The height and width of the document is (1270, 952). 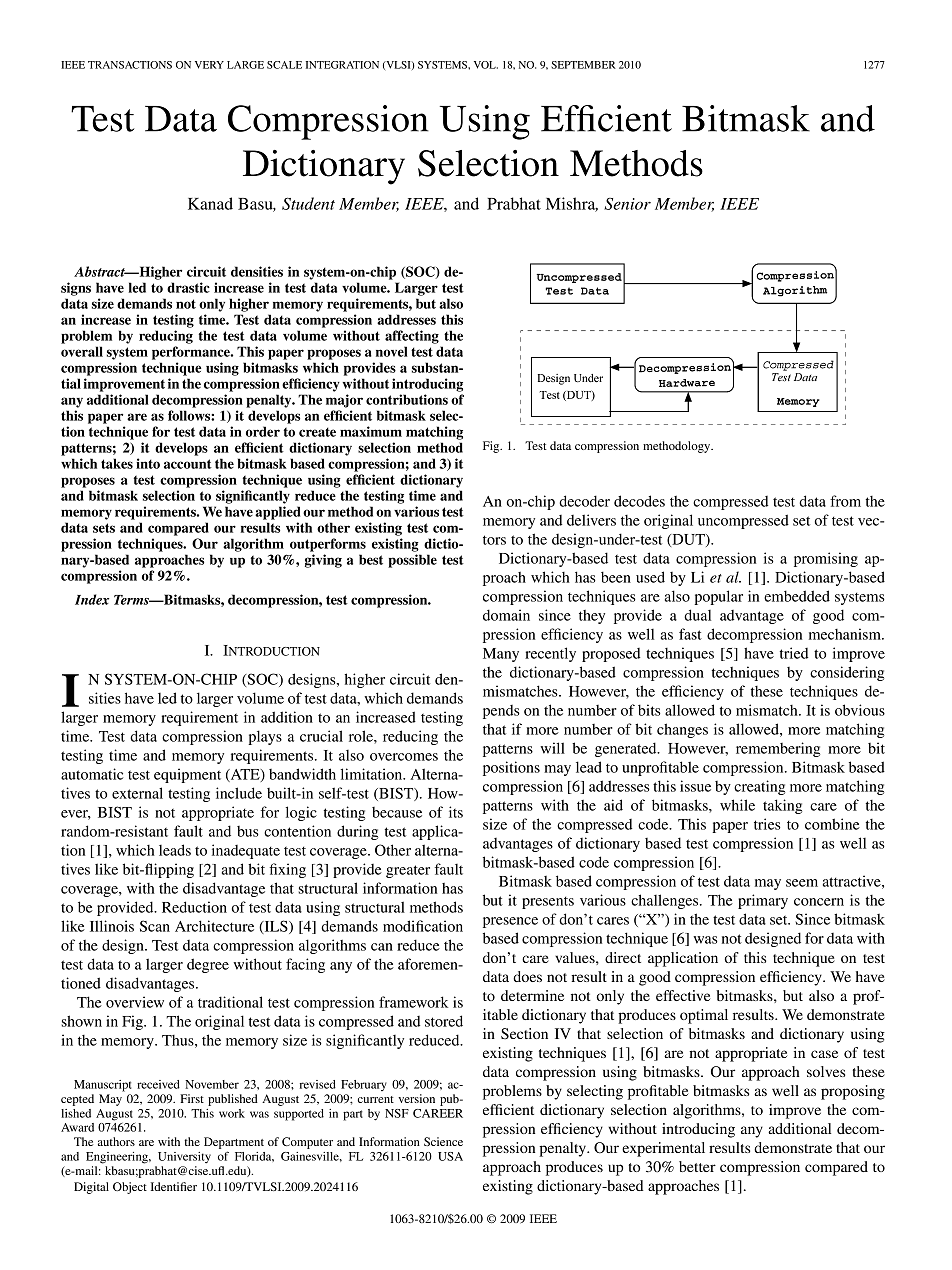 I want to click on SEPTEMBER, so click(x=583, y=65).
